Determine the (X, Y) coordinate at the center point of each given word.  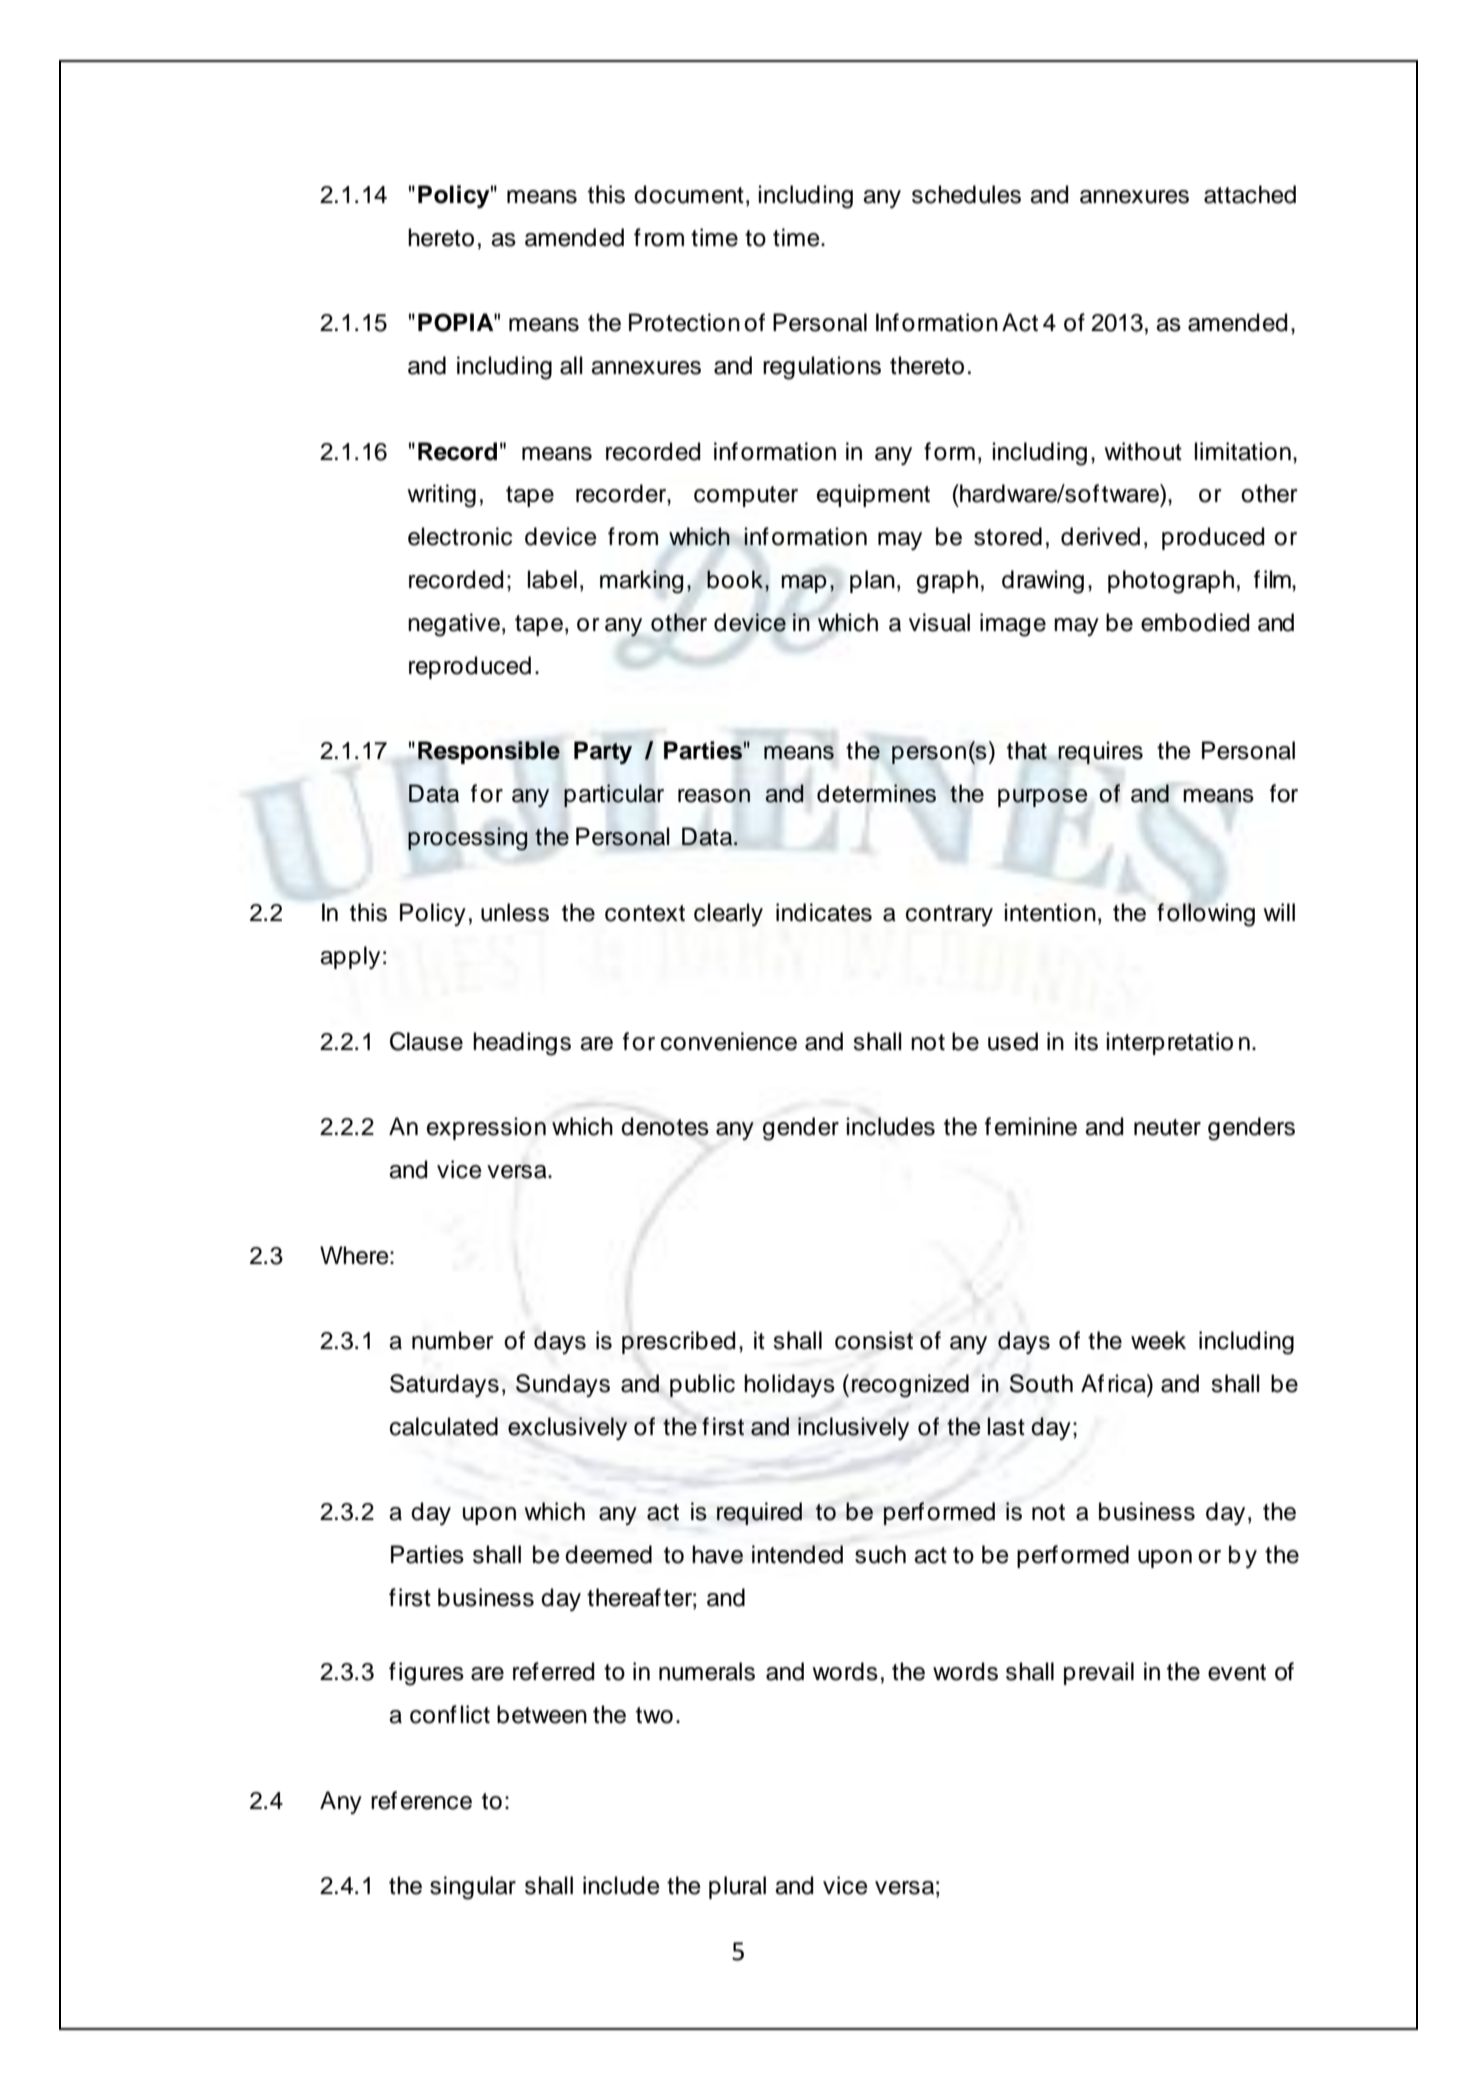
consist (874, 1340)
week (1158, 1340)
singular (473, 1888)
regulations (822, 368)
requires (1100, 752)
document (689, 194)
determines (876, 793)
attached (1250, 194)
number (453, 1340)
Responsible (489, 752)
